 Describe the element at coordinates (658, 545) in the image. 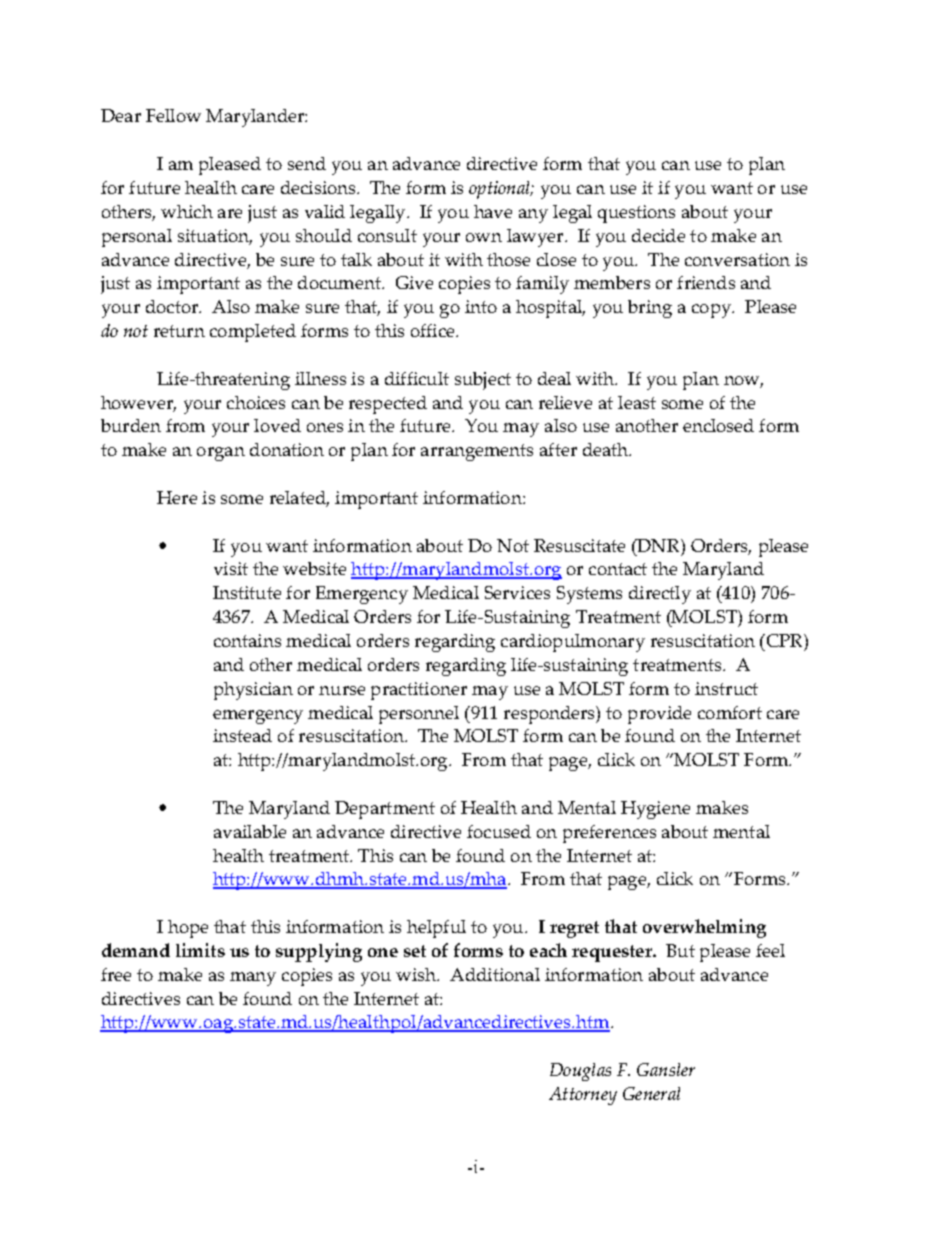

I see `DNR` at that location.
